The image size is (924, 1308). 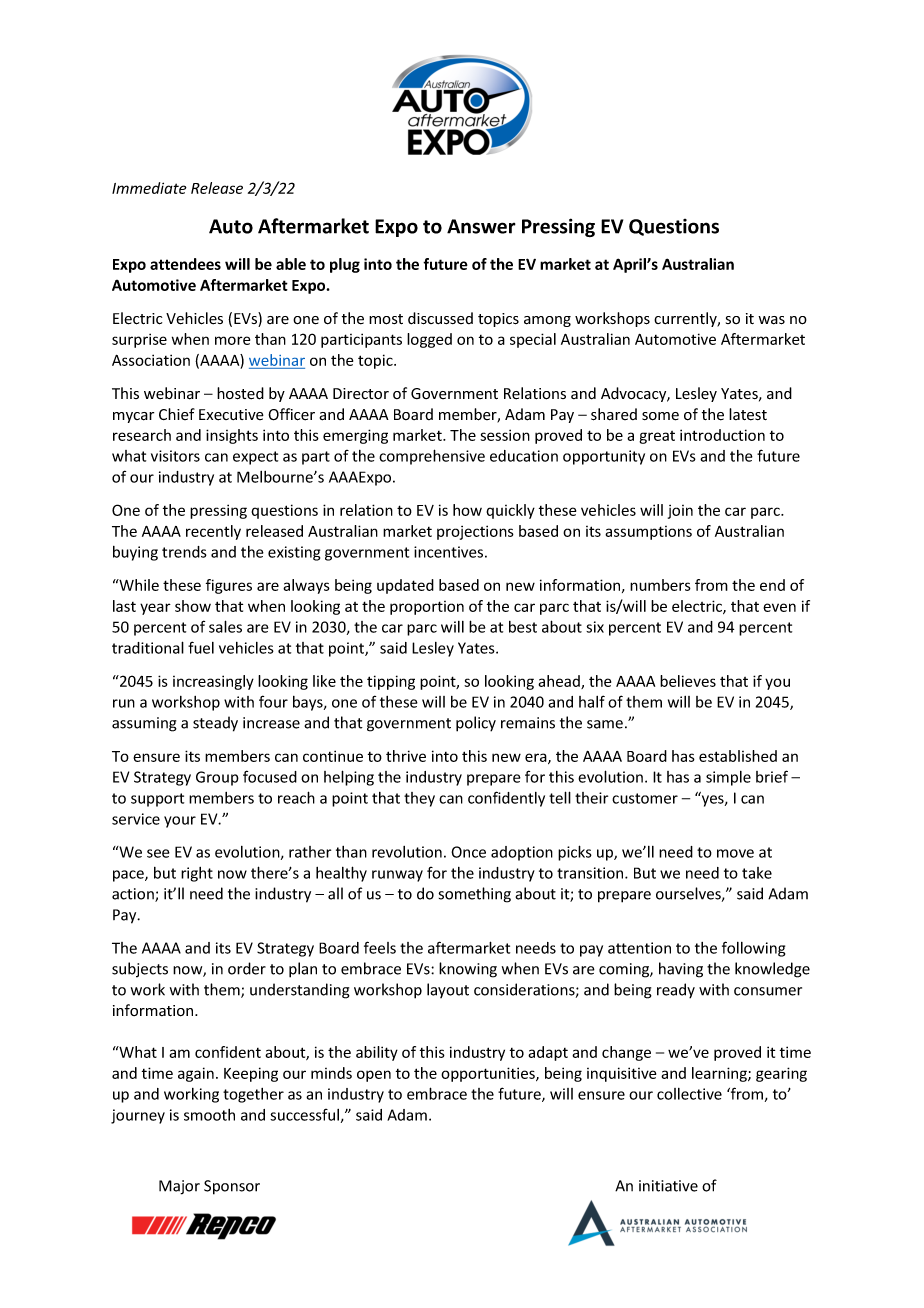 I want to click on was, so click(x=771, y=320).
